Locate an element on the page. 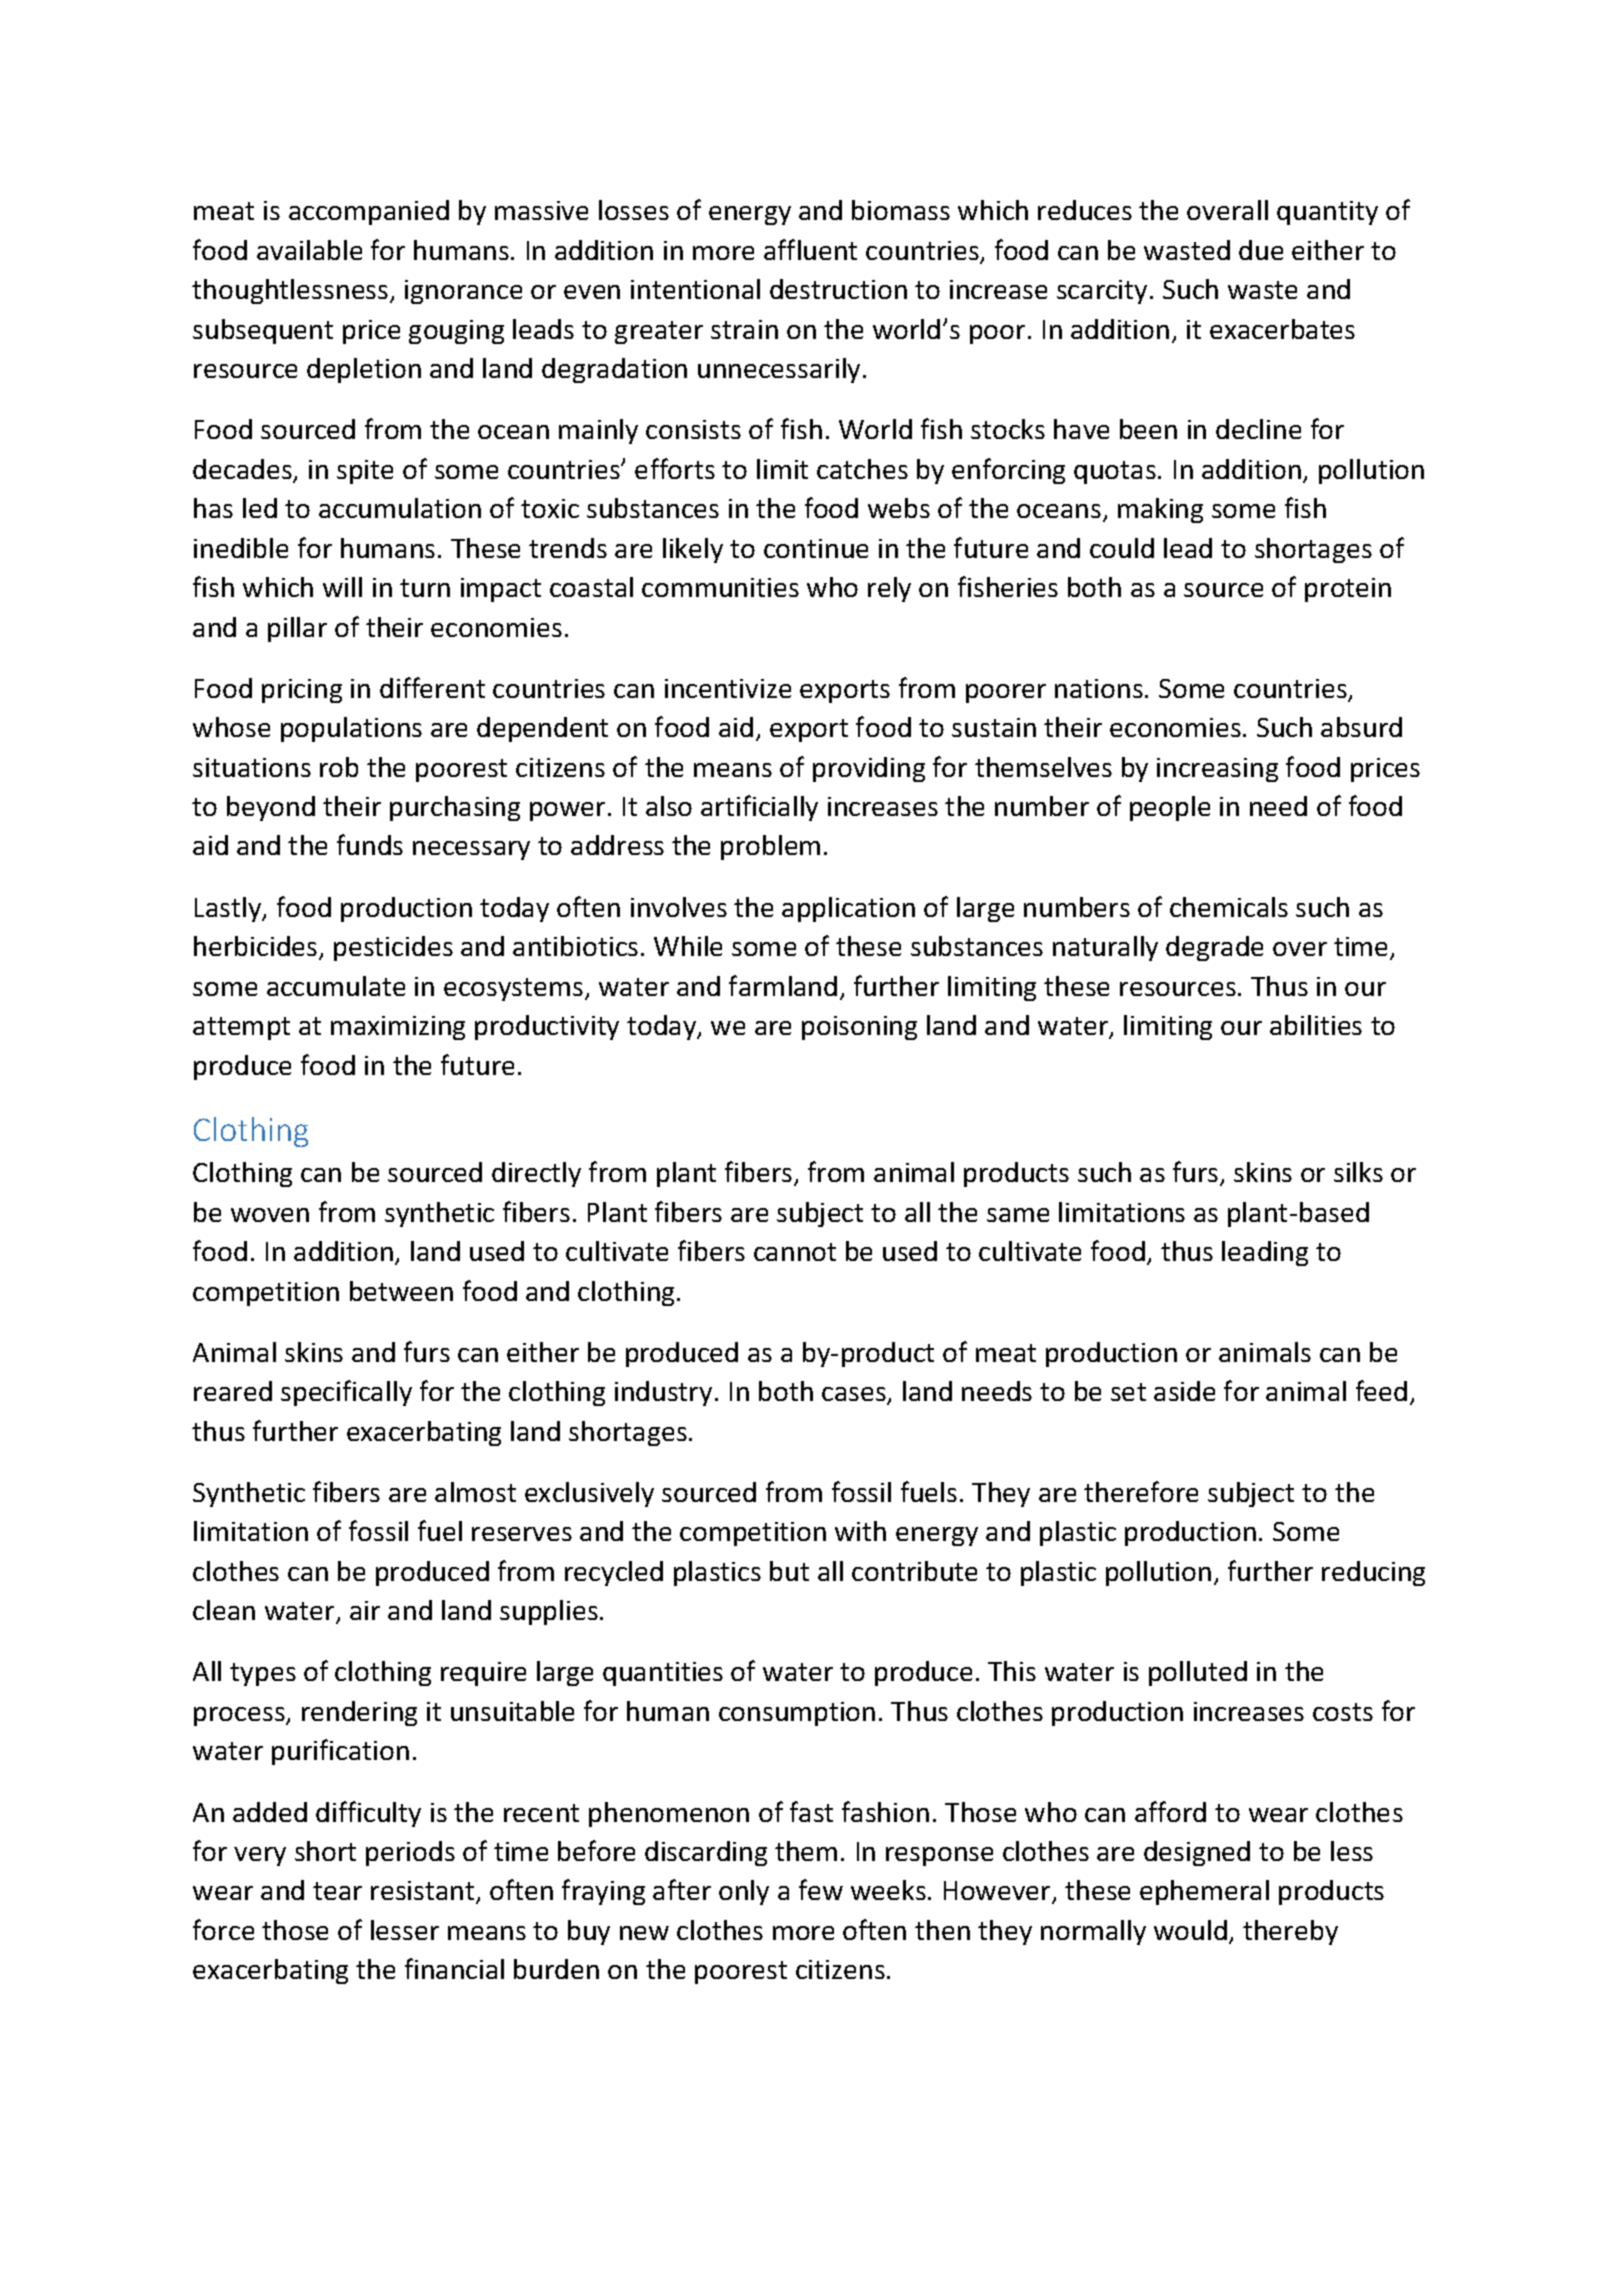  increasing is located at coordinates (1217, 770).
